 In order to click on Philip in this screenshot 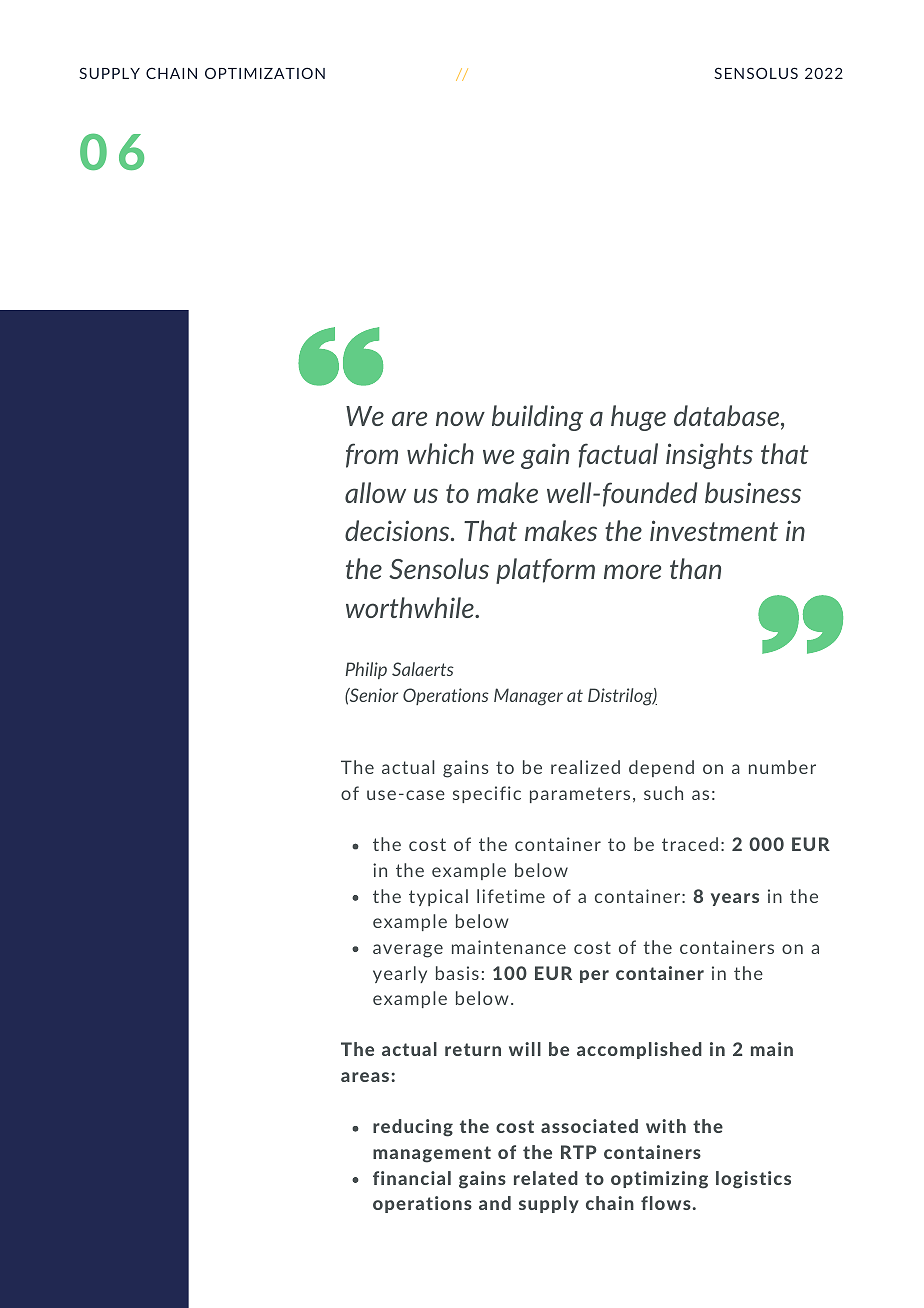, I will do `click(366, 670)`.
